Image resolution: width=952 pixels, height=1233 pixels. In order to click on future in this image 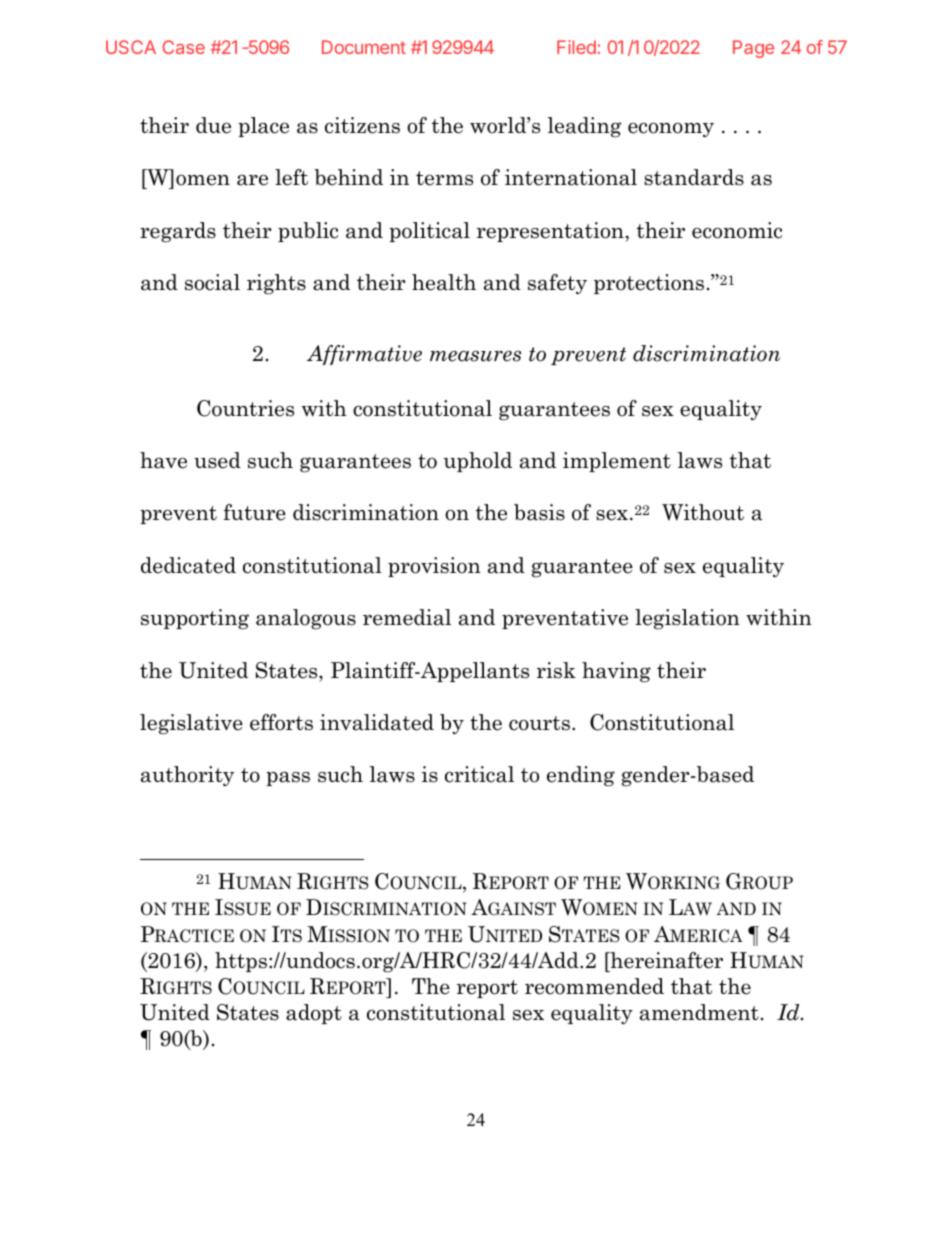, I will do `click(254, 512)`.
